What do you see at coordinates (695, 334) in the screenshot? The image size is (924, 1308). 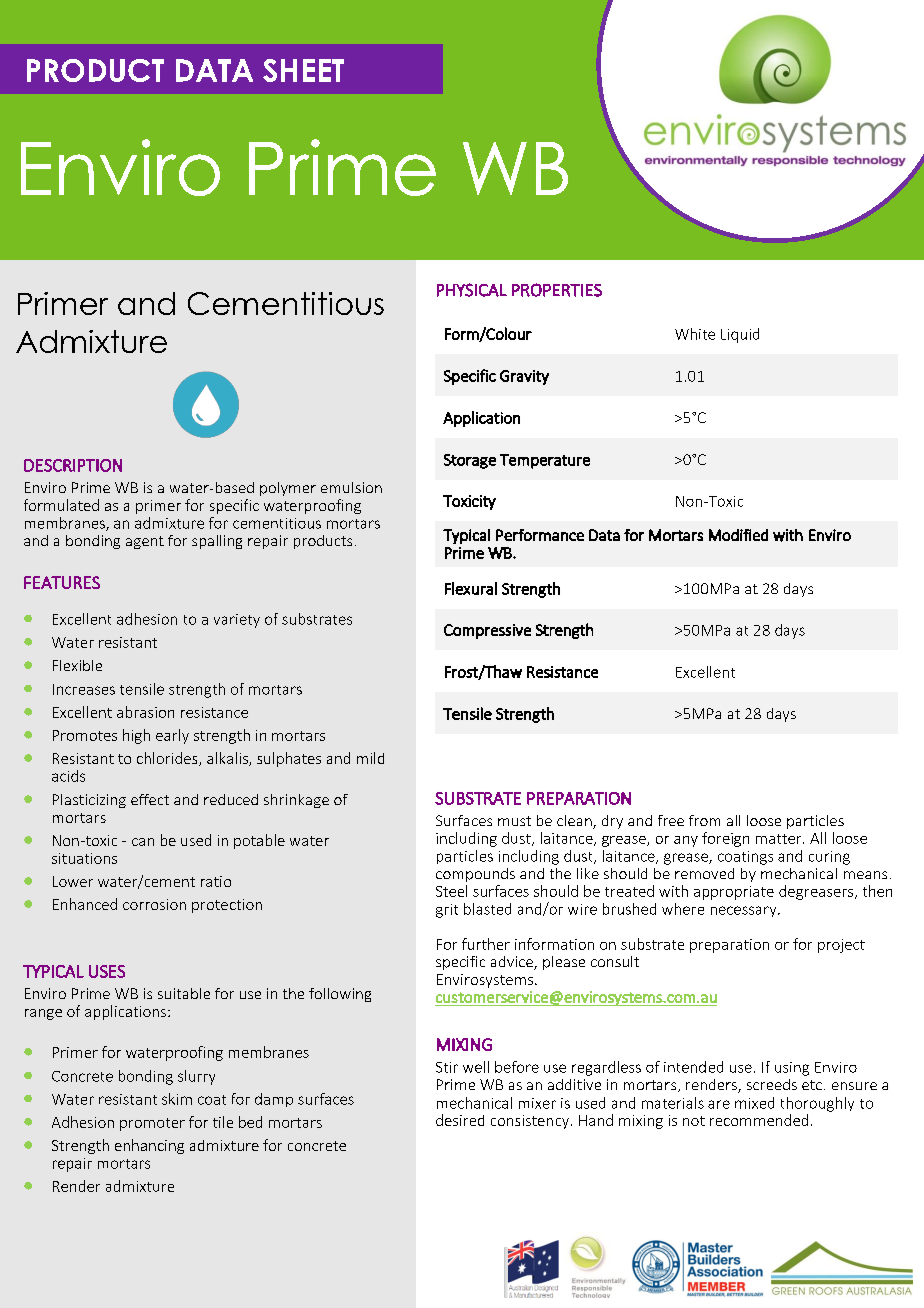 I see `White` at bounding box center [695, 334].
